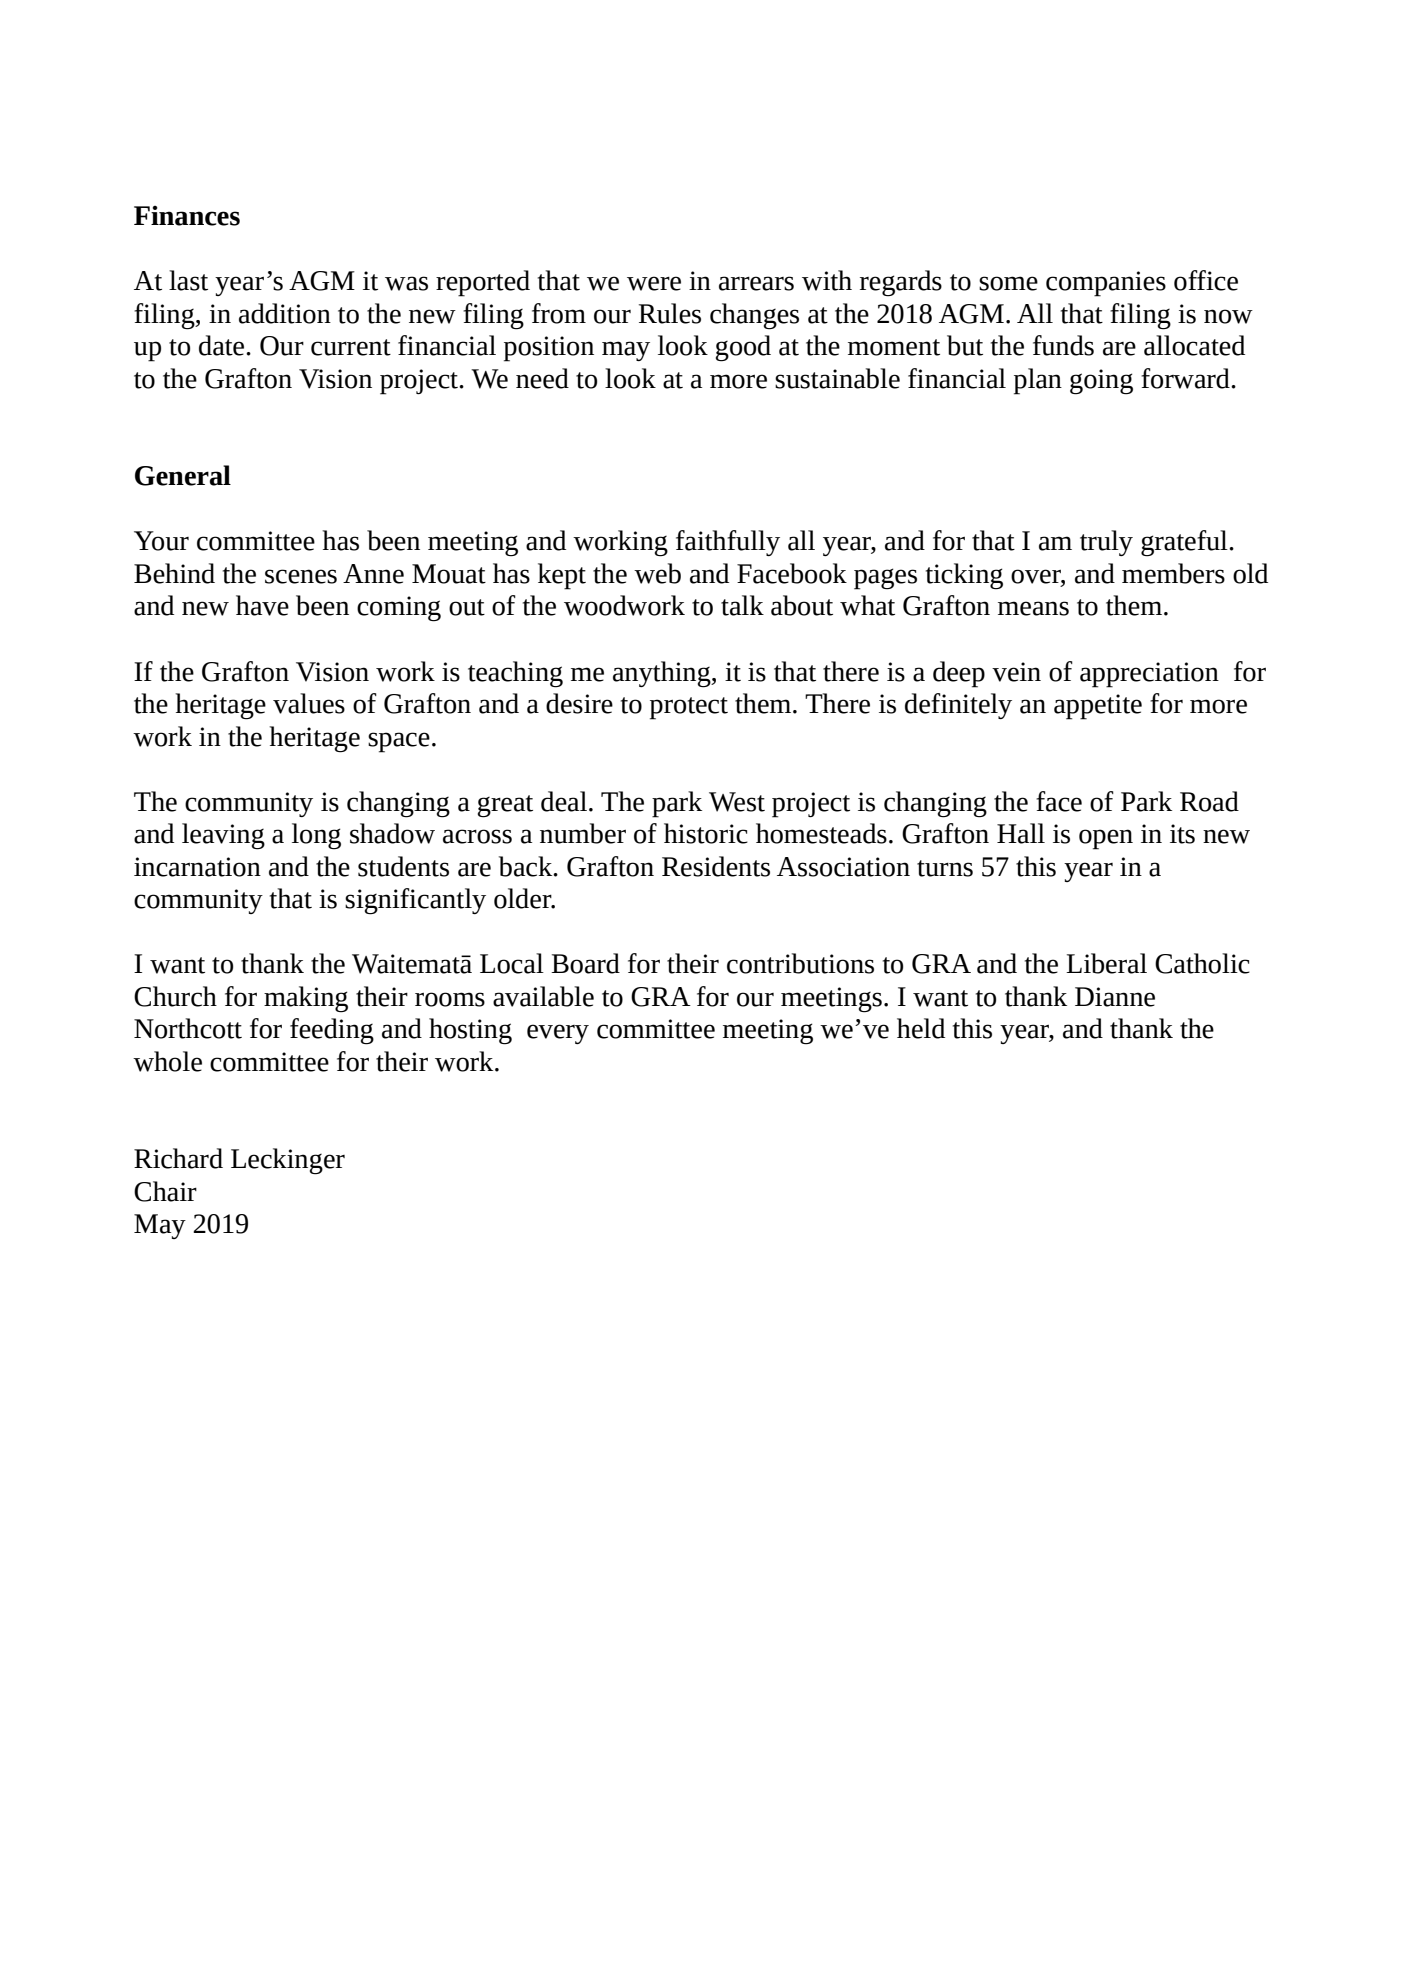  Describe the element at coordinates (178, 1158) in the image. I see `Richard` at that location.
